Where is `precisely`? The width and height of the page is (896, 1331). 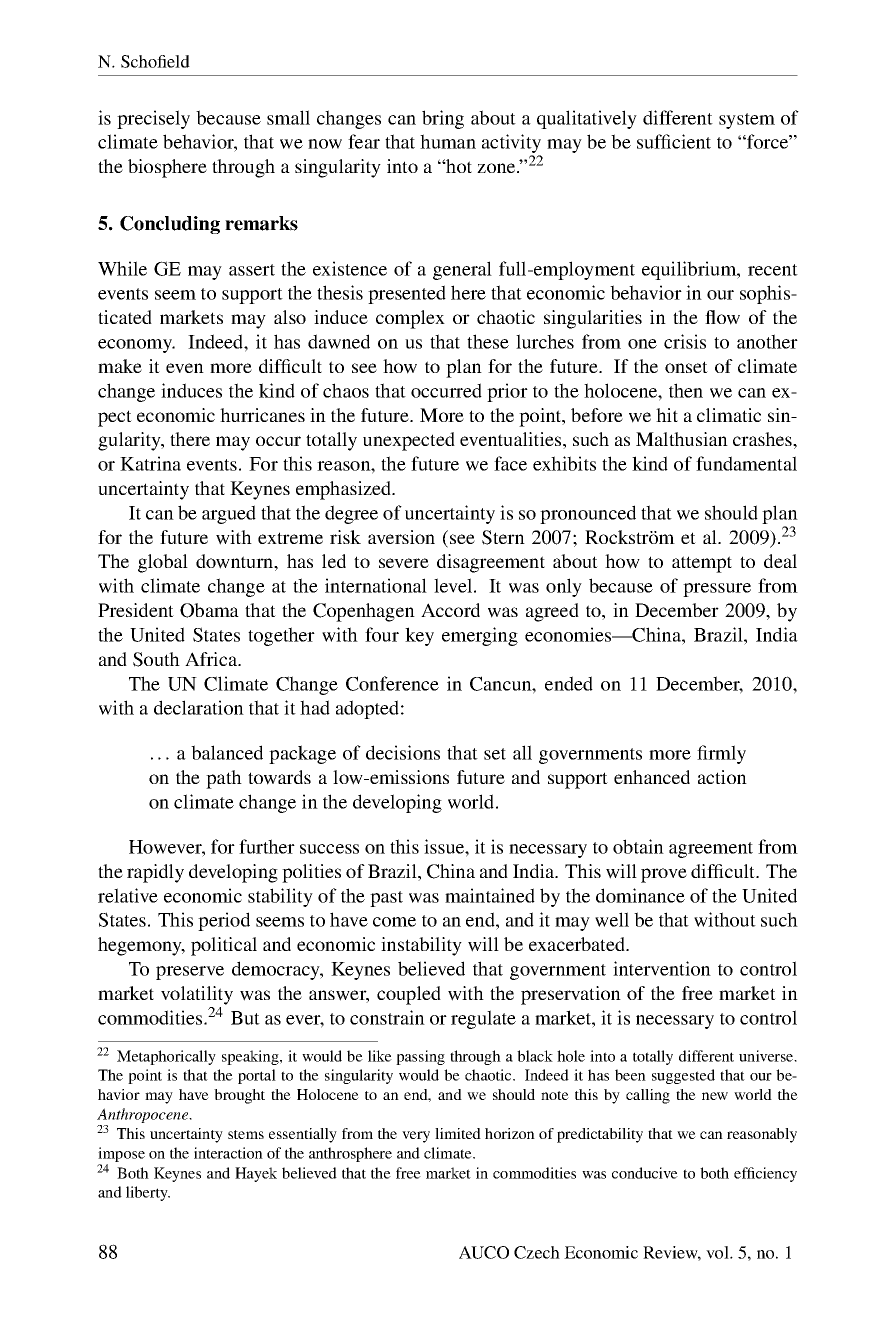 precisely is located at coordinates (153, 119).
